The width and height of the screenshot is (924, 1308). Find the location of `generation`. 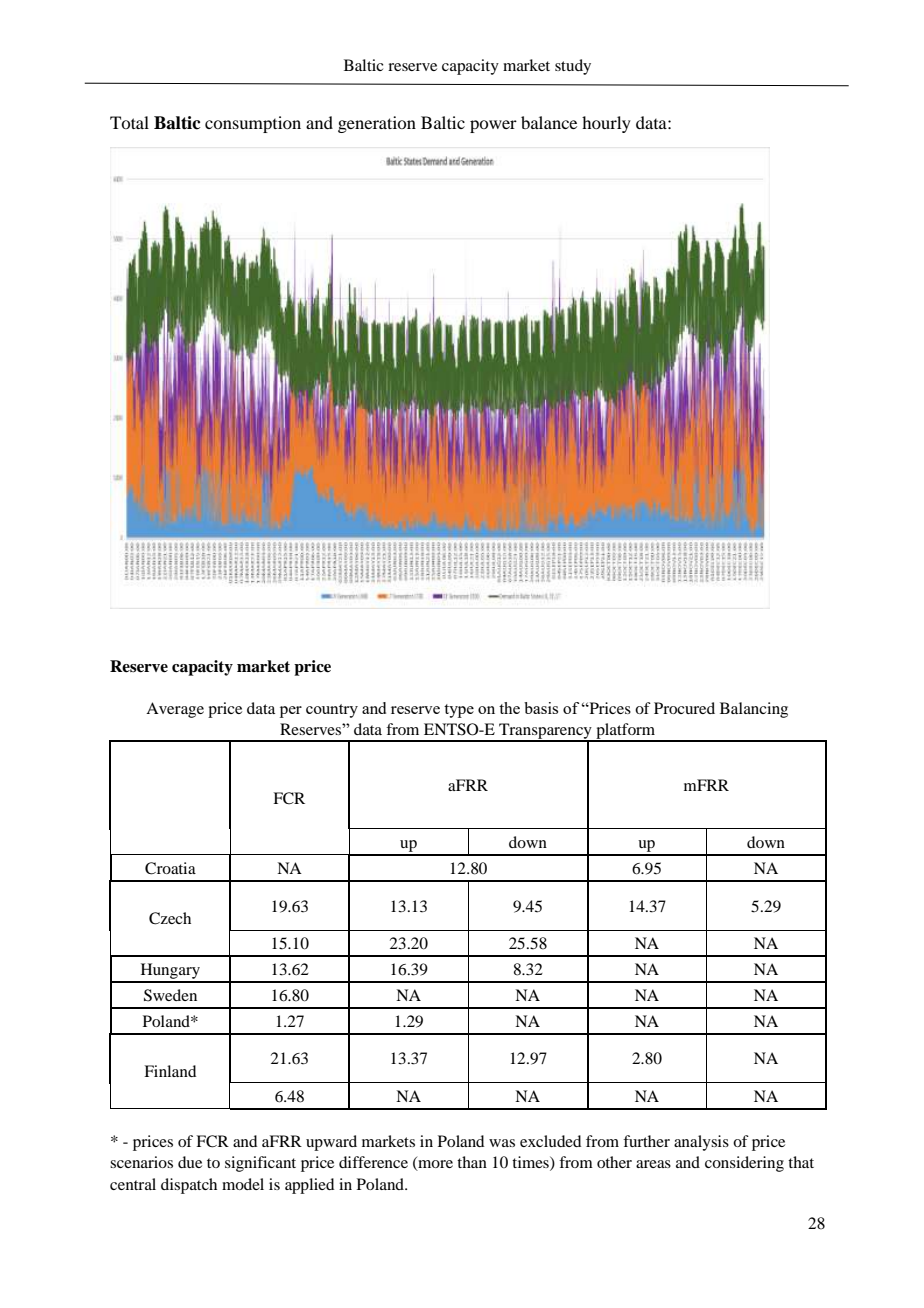

generation is located at coordinates (377, 124).
